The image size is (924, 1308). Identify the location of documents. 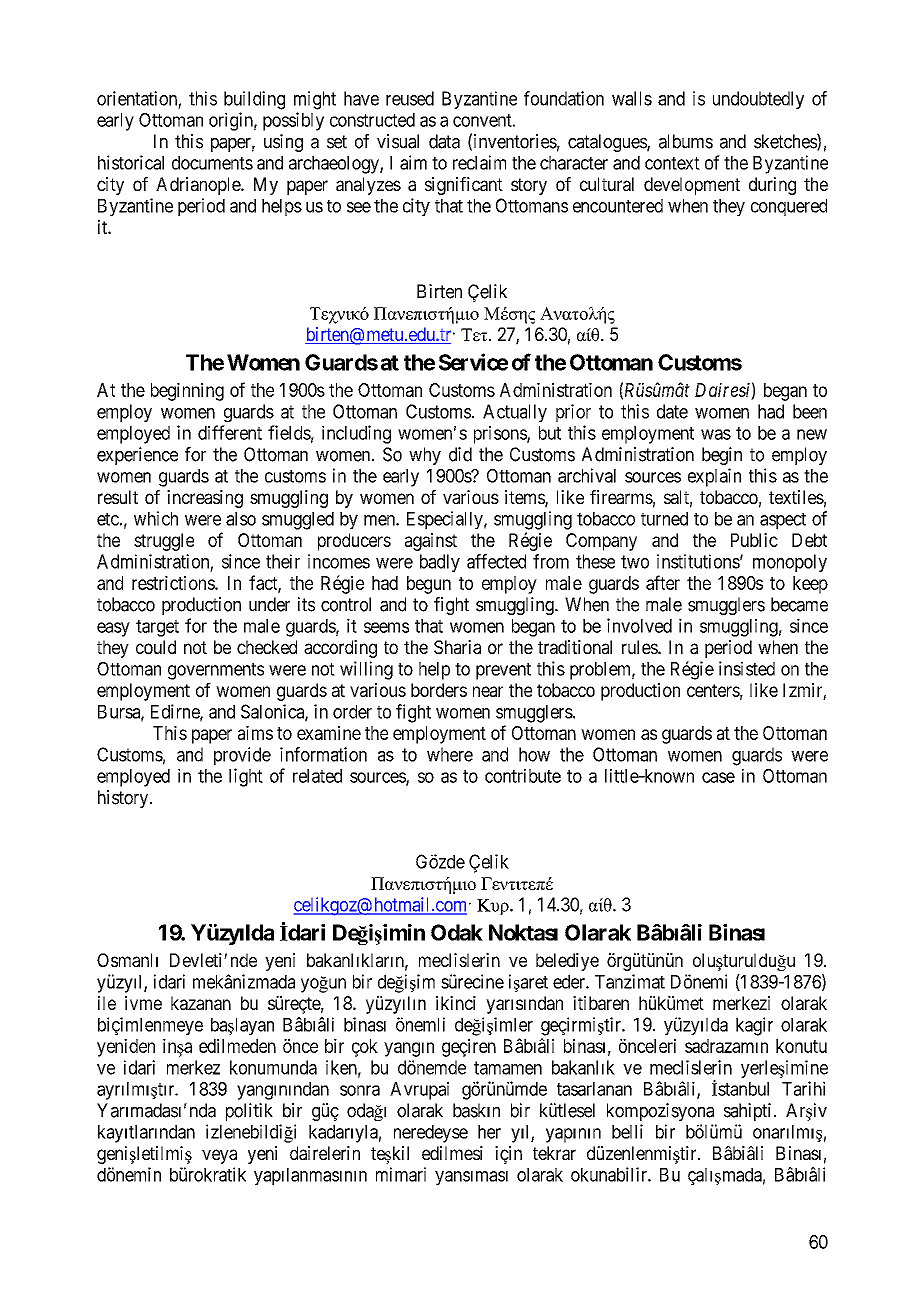
(212, 163).
